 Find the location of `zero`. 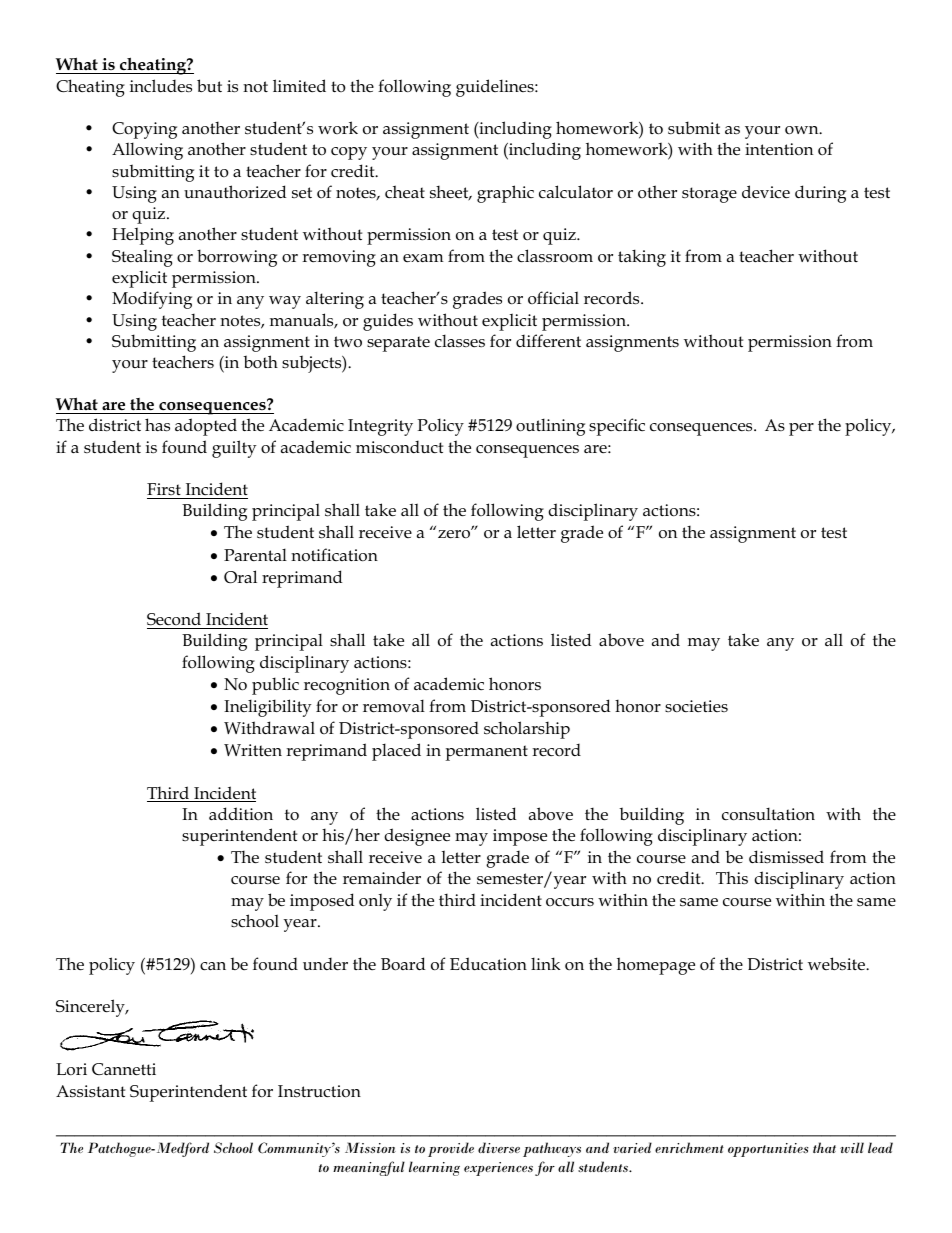

zero is located at coordinates (455, 533).
